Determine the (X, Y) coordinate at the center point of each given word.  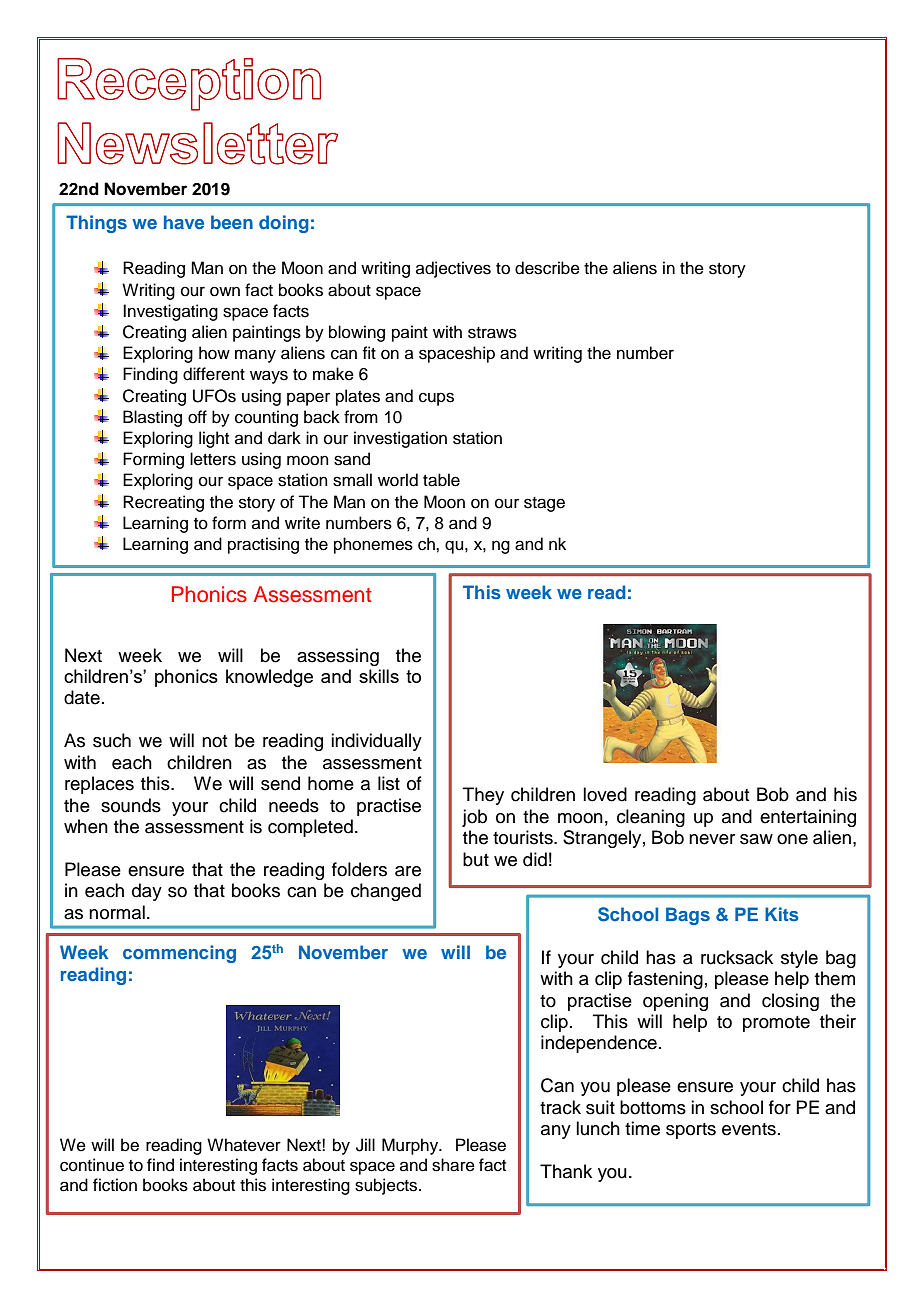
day (147, 892)
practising (263, 545)
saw (756, 839)
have (184, 222)
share (453, 1165)
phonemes (373, 545)
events (749, 1129)
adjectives (453, 269)
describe (547, 268)
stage (544, 504)
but (476, 859)
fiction (115, 1185)
